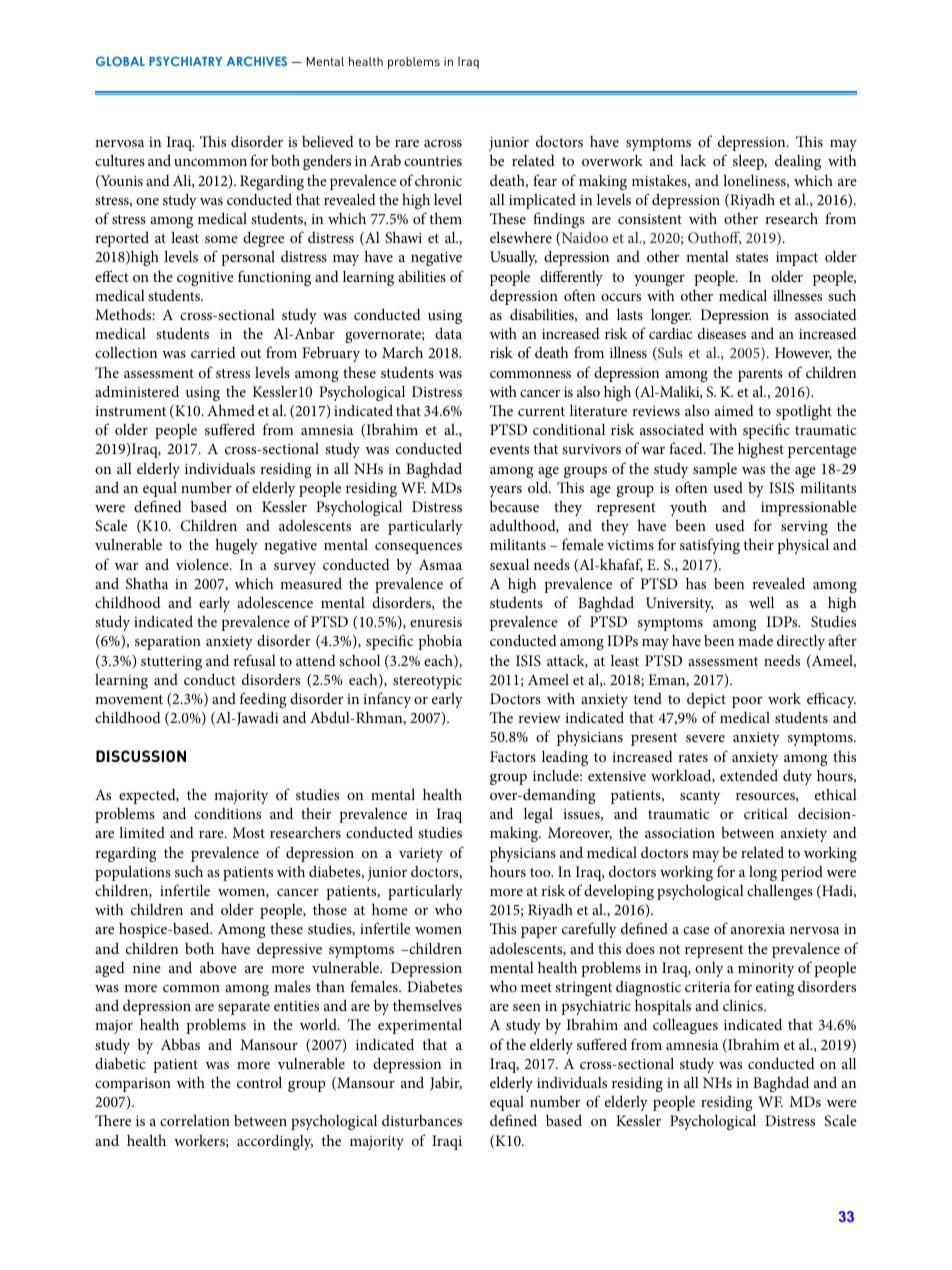 The height and width of the screenshot is (1270, 952). I want to click on variety, so click(421, 855).
